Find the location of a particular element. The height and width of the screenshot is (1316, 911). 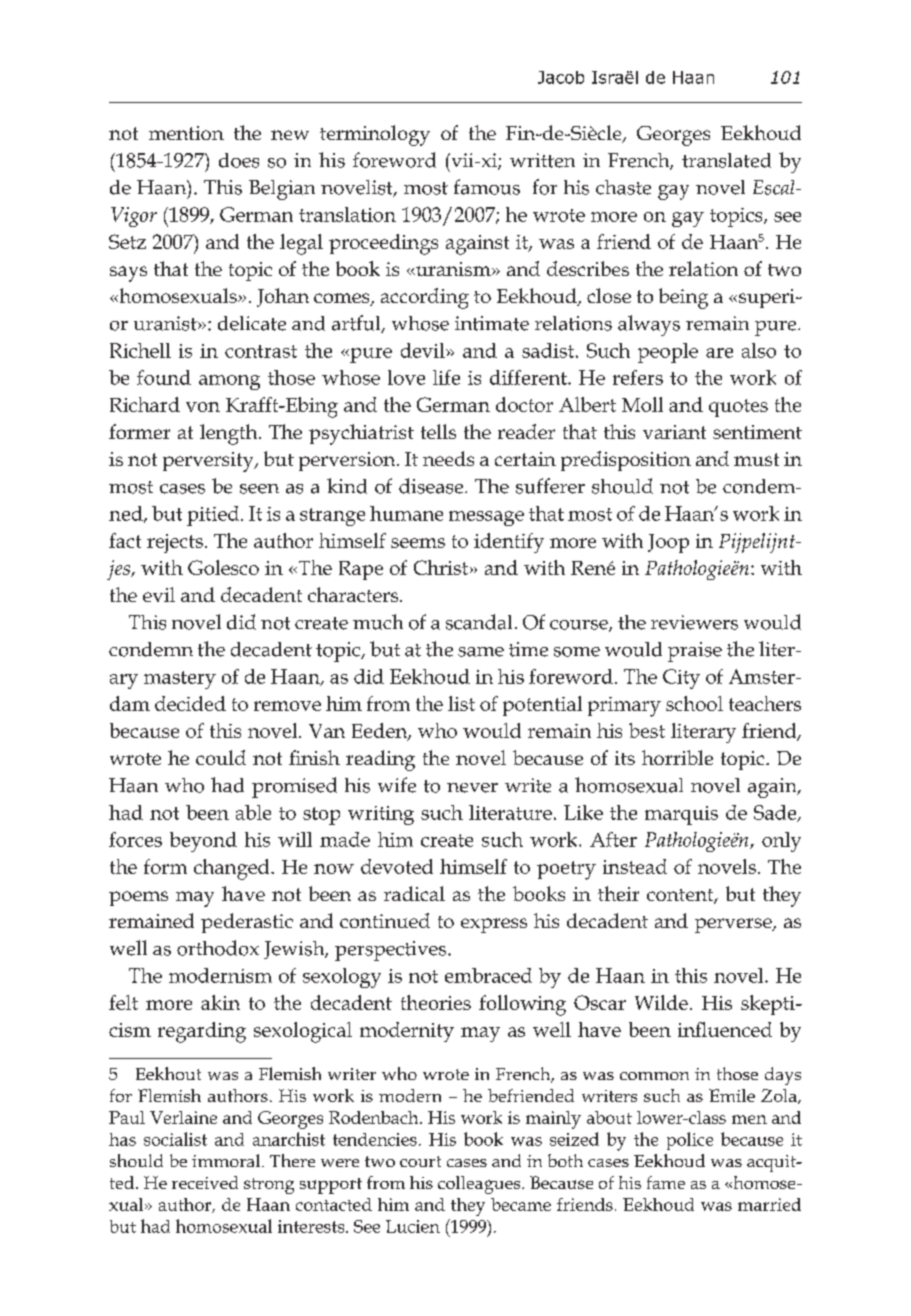

colleagues is located at coordinates (480, 1185).
